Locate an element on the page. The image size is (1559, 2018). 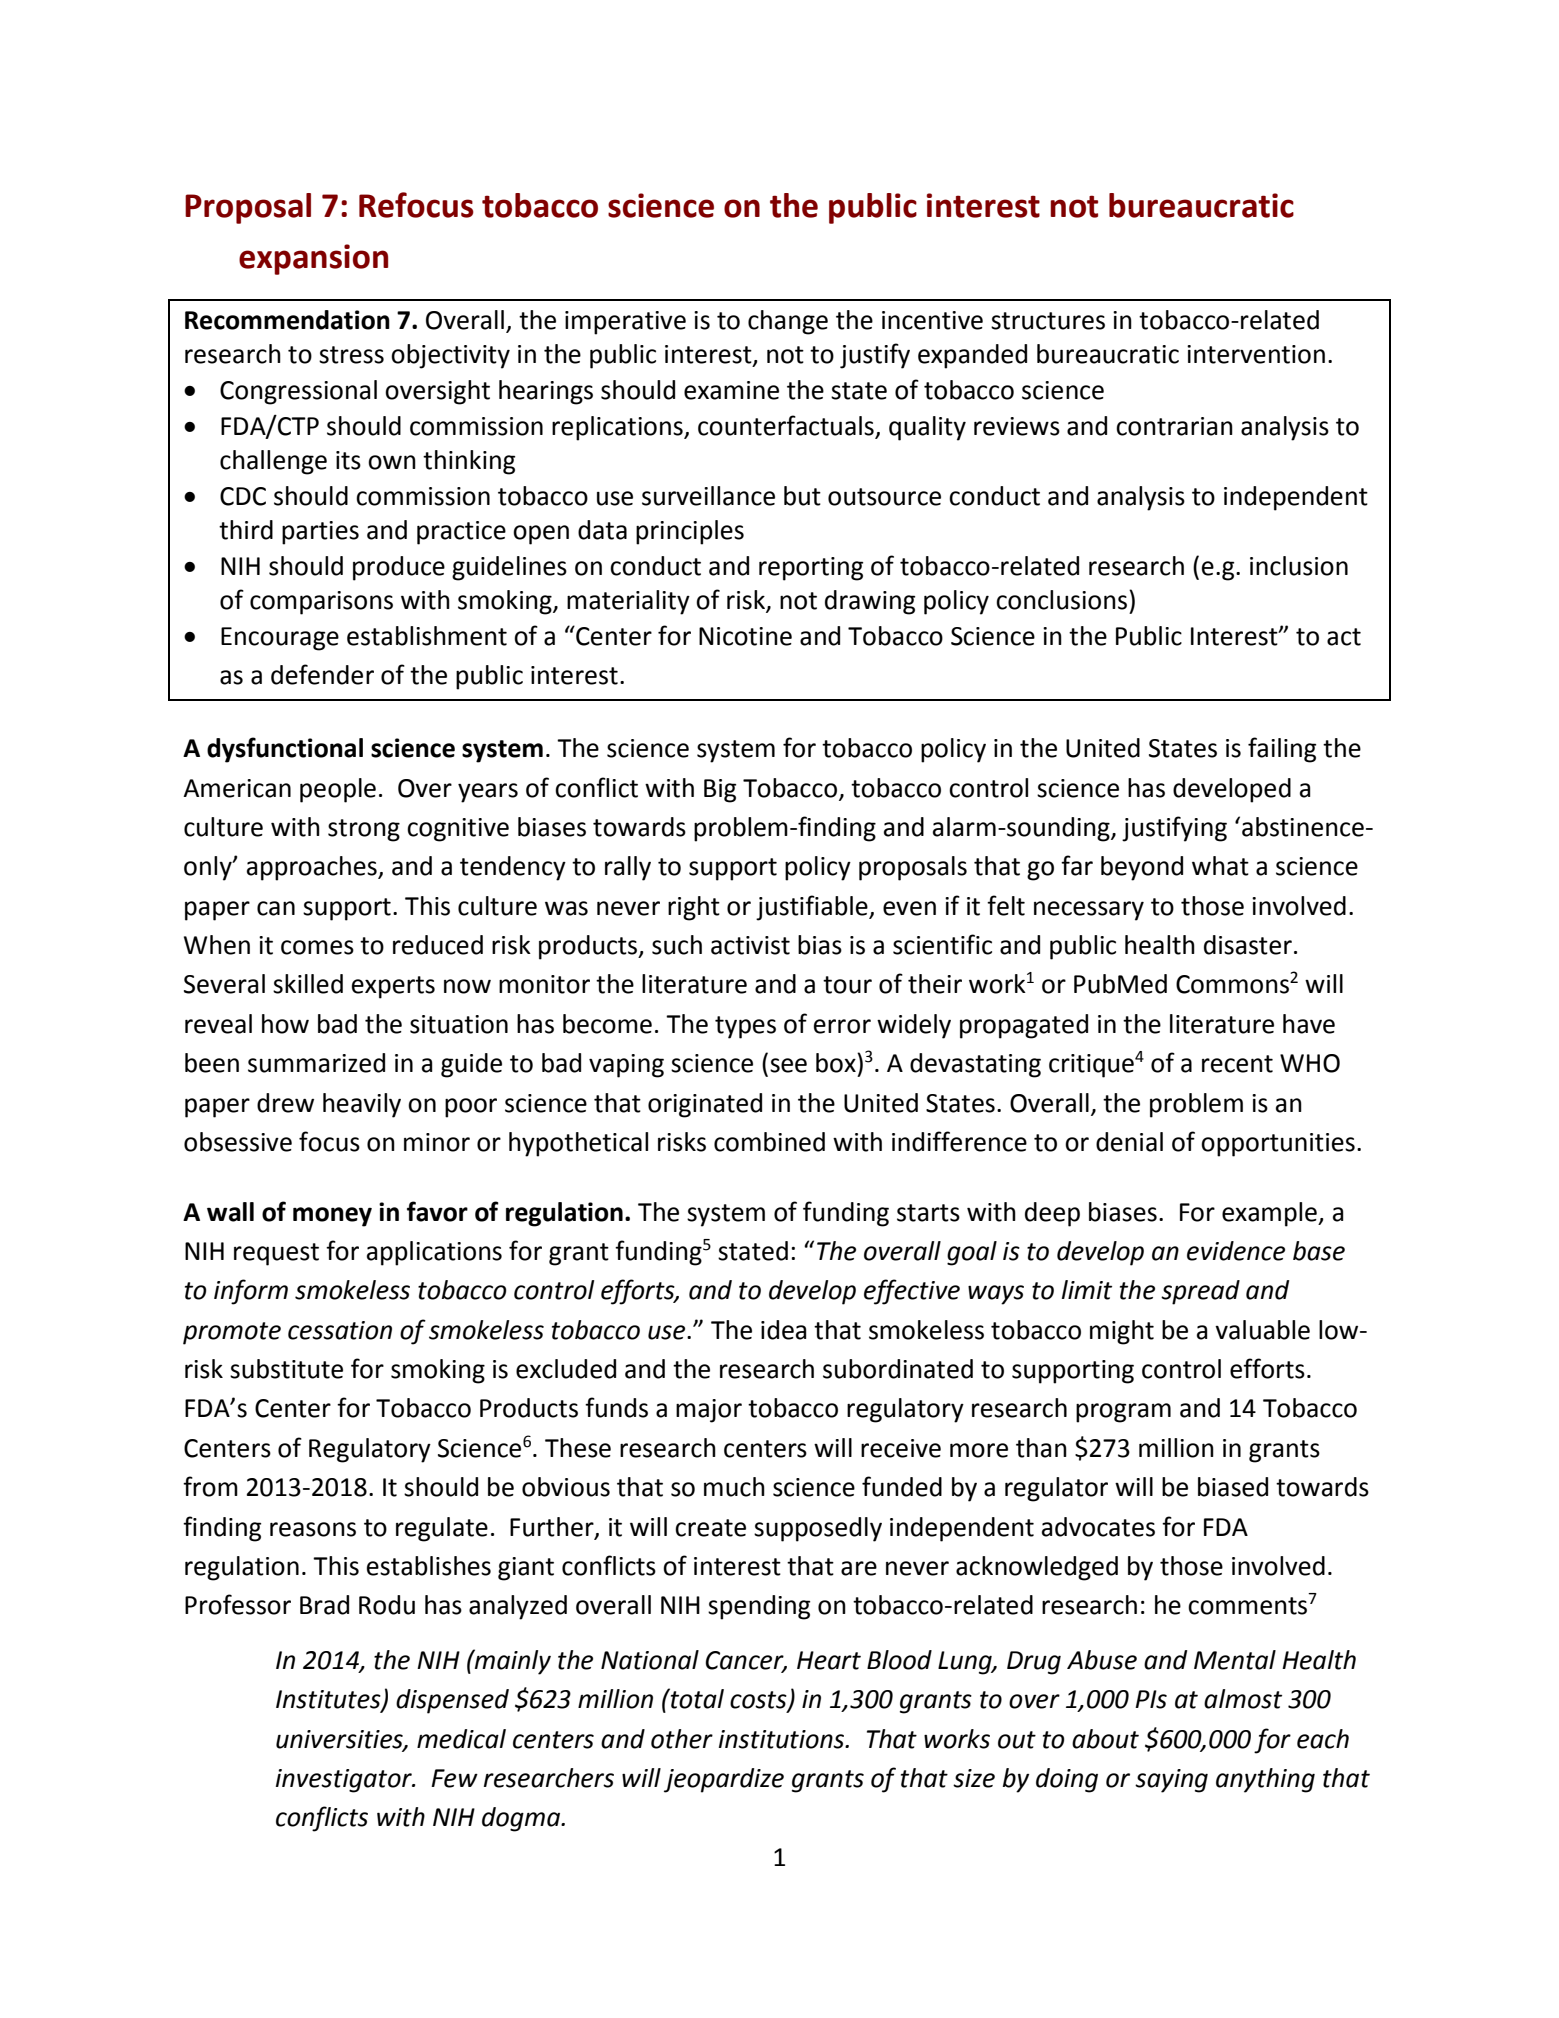
recent is located at coordinates (1237, 1064).
